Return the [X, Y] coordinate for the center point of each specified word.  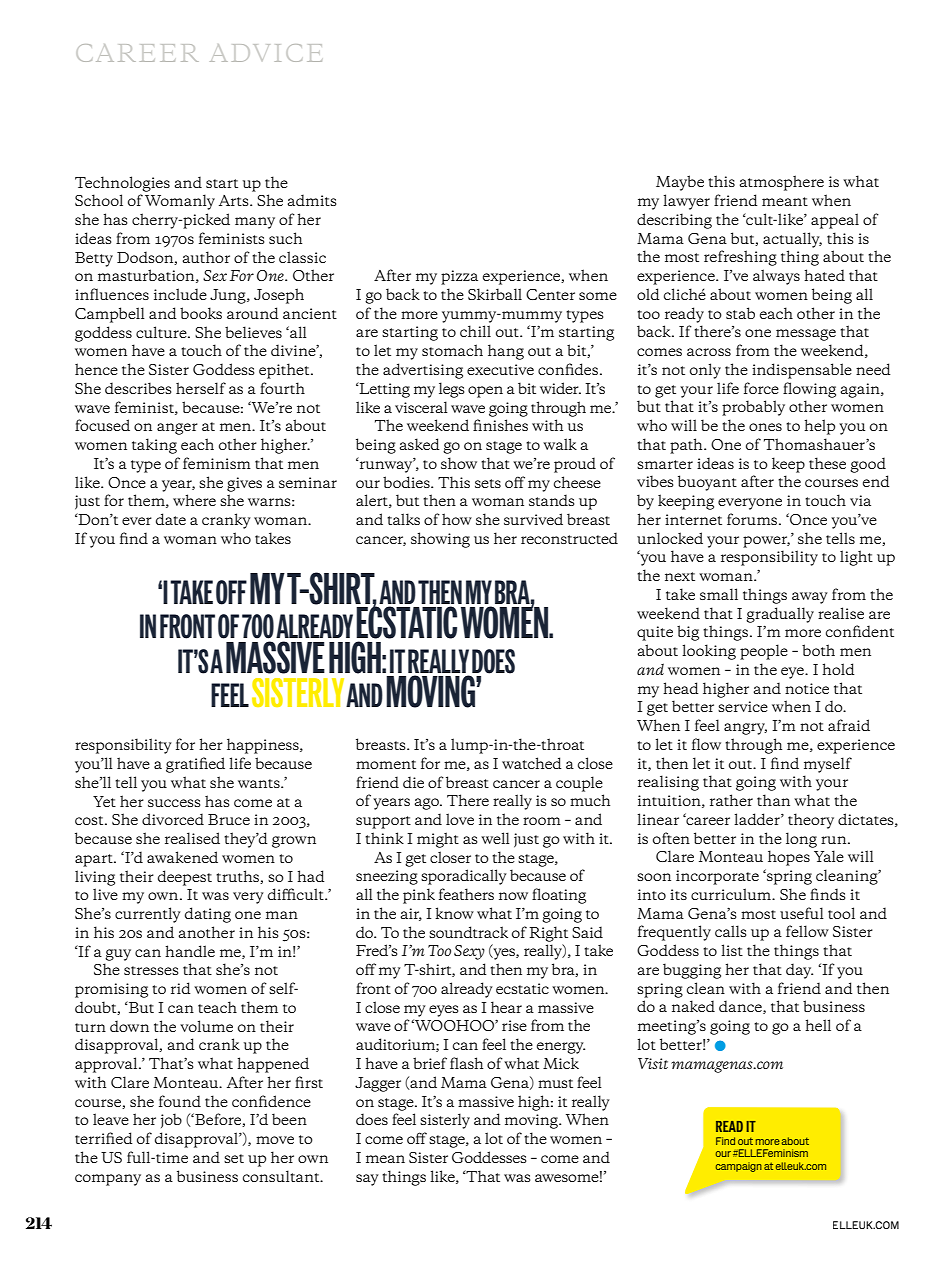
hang [506, 352]
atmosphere [781, 183]
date [171, 519]
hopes [789, 858]
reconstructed [569, 538]
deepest [185, 878]
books [201, 313]
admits [312, 200]
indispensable [802, 371]
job [171, 1120]
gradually [780, 615]
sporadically [464, 877]
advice [266, 53]
